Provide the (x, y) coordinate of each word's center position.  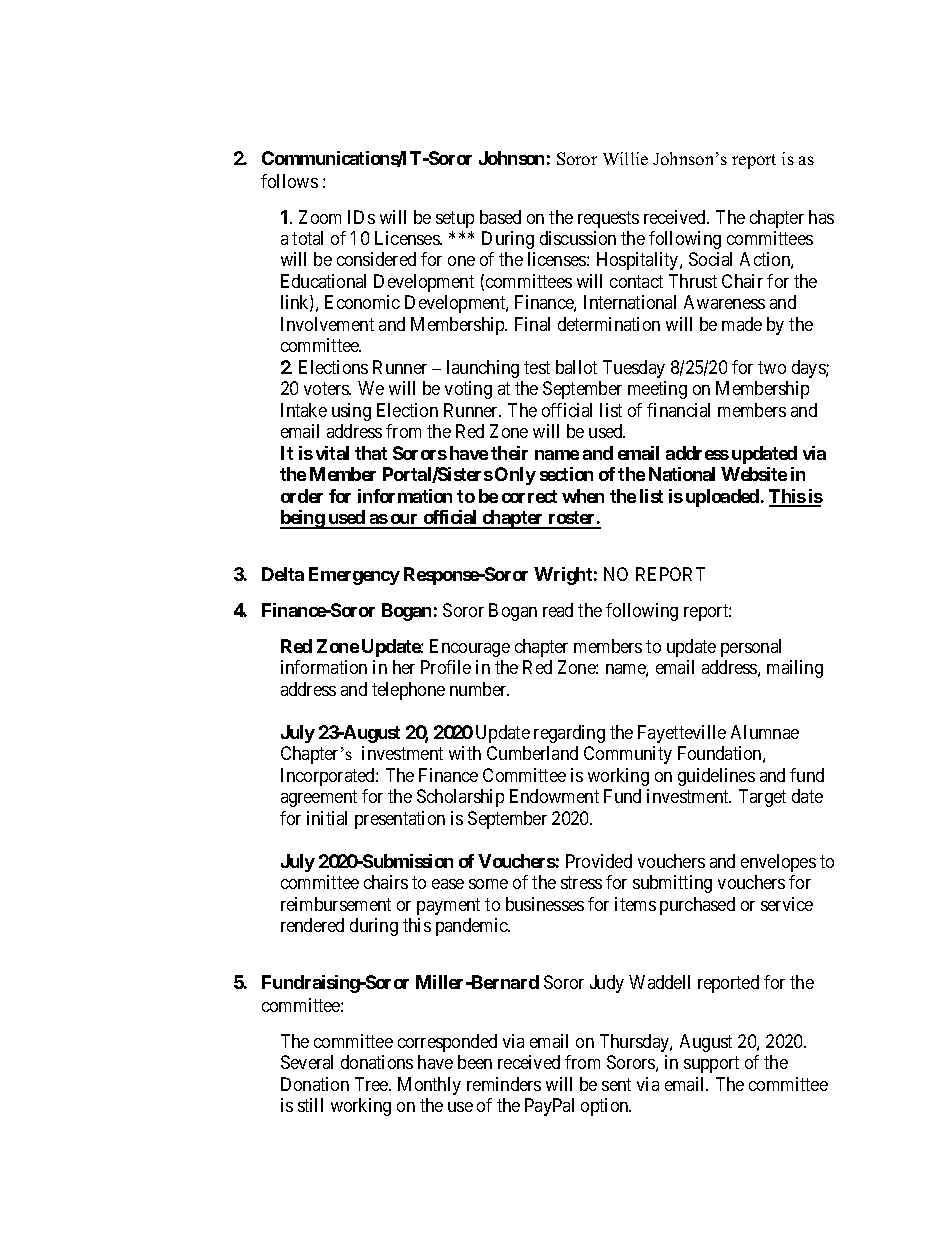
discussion (578, 238)
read (558, 610)
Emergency (354, 576)
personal (751, 648)
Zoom (320, 217)
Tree (372, 1084)
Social (710, 259)
